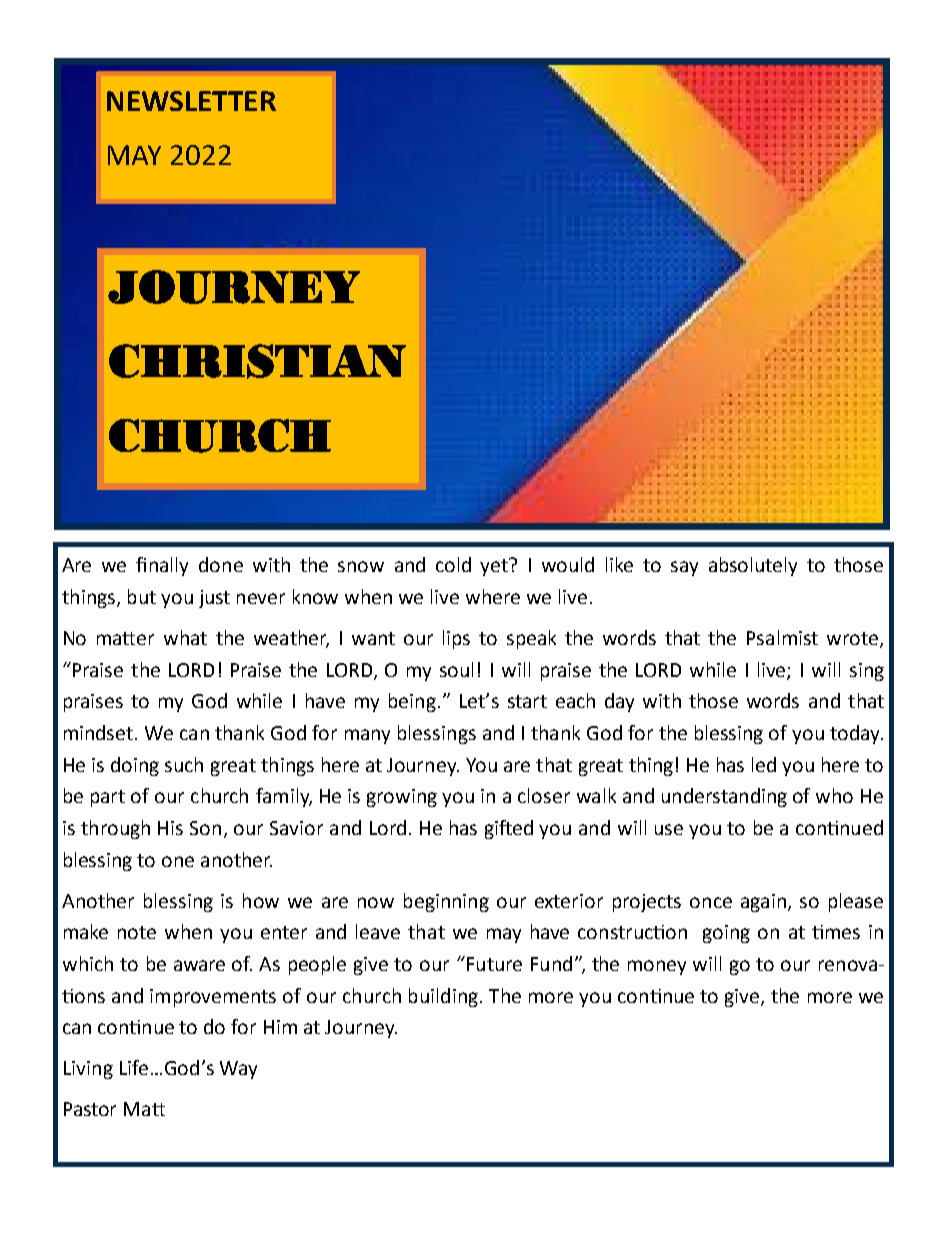  I want to click on such, so click(184, 764).
